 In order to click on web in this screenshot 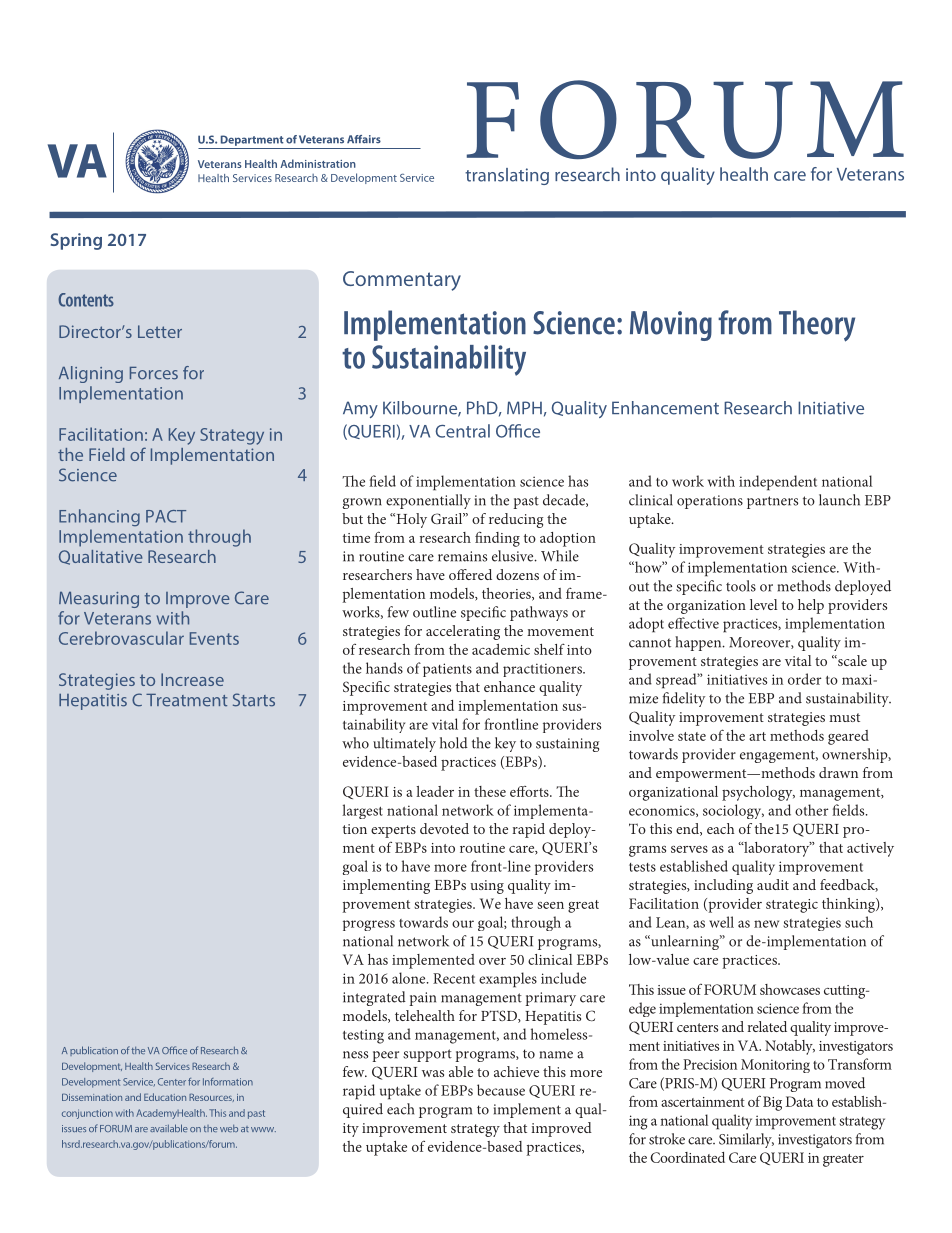, I will do `click(229, 1128)`.
